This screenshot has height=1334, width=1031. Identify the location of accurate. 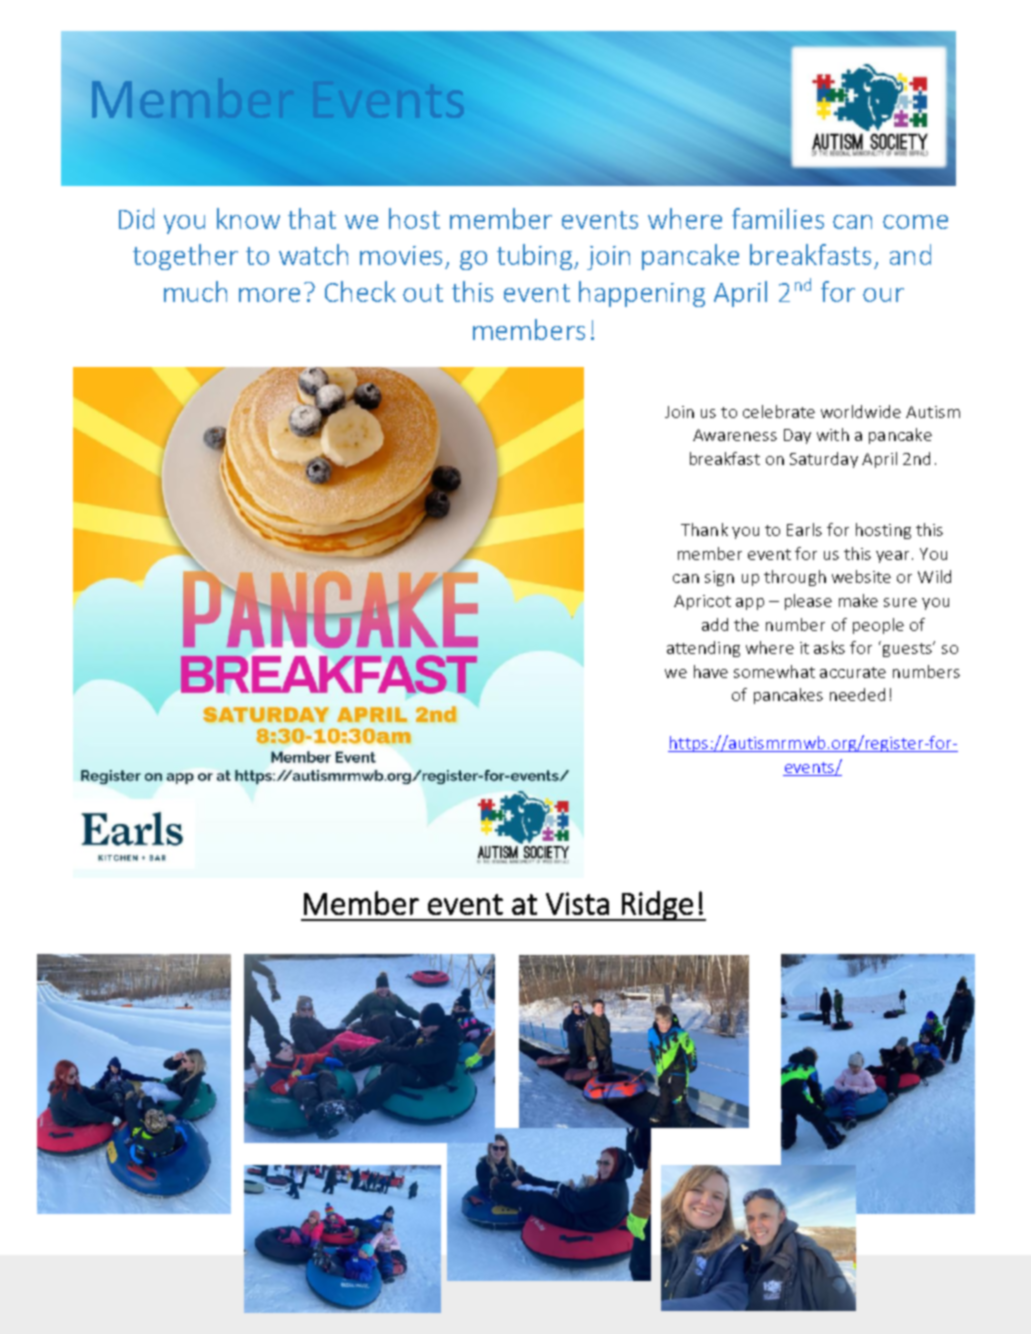
(853, 672).
